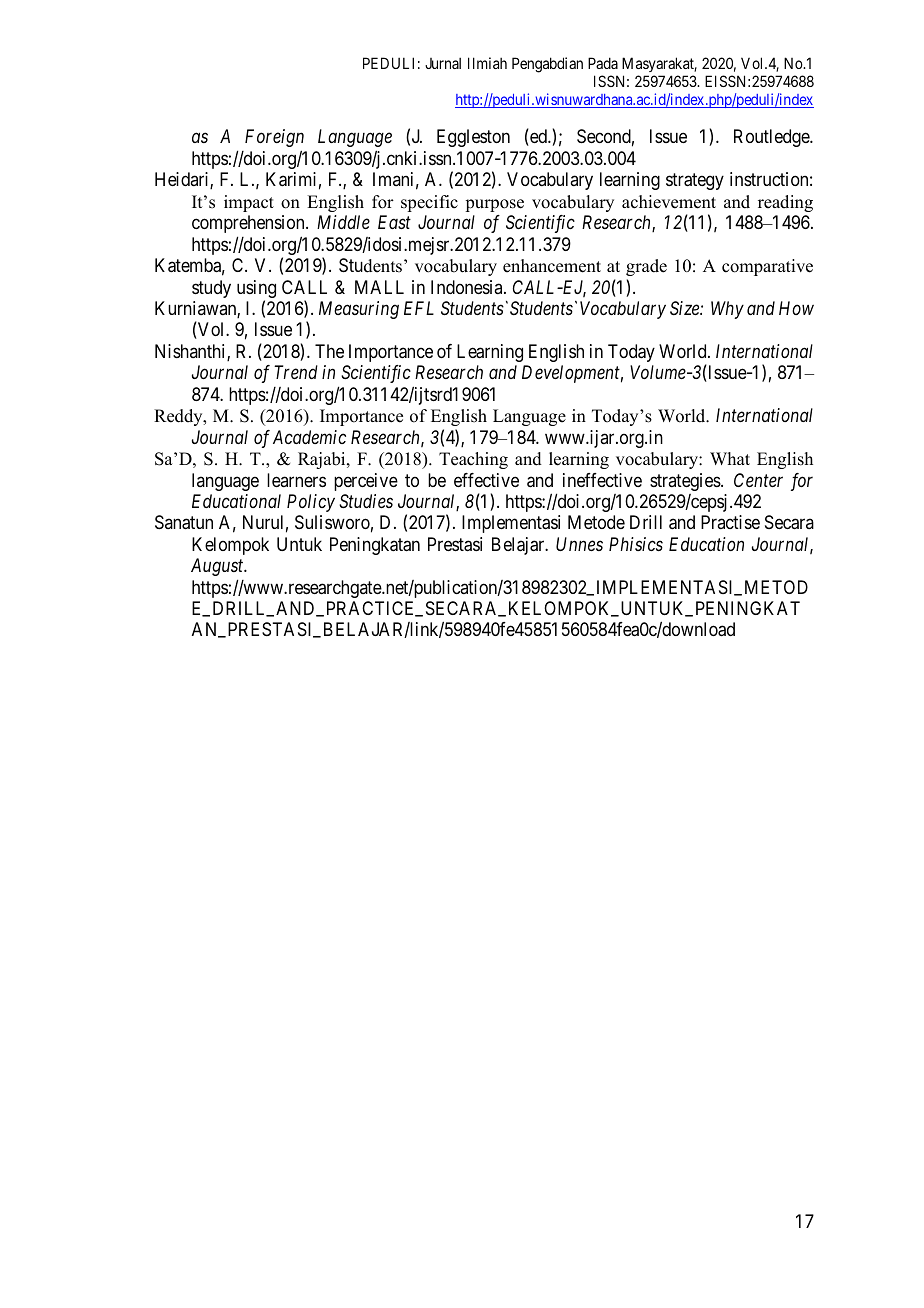 The height and width of the page is (1308, 924). I want to click on impact, so click(249, 203).
